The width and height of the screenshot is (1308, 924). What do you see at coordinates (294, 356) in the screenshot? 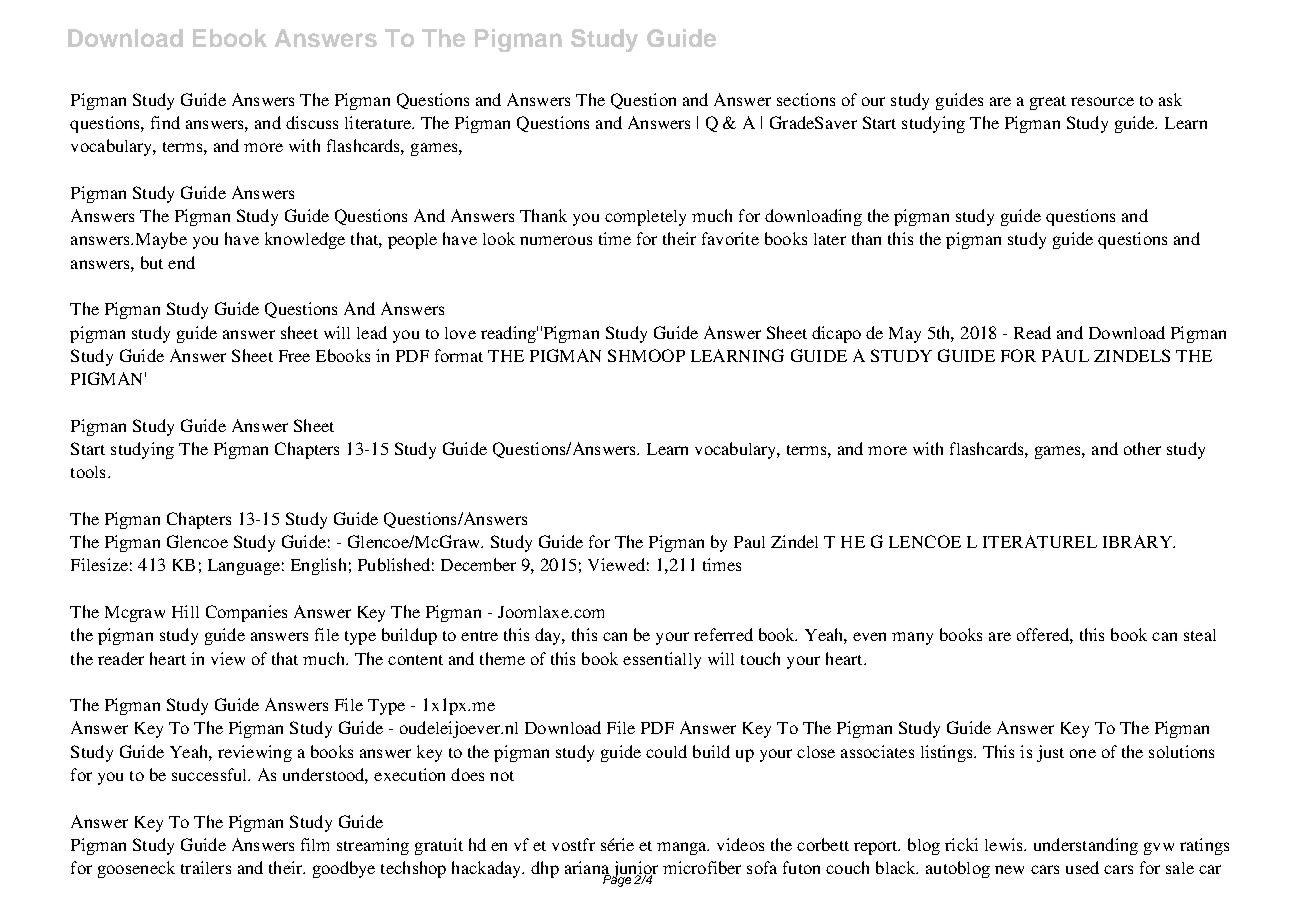
I see `Free` at bounding box center [294, 356].
